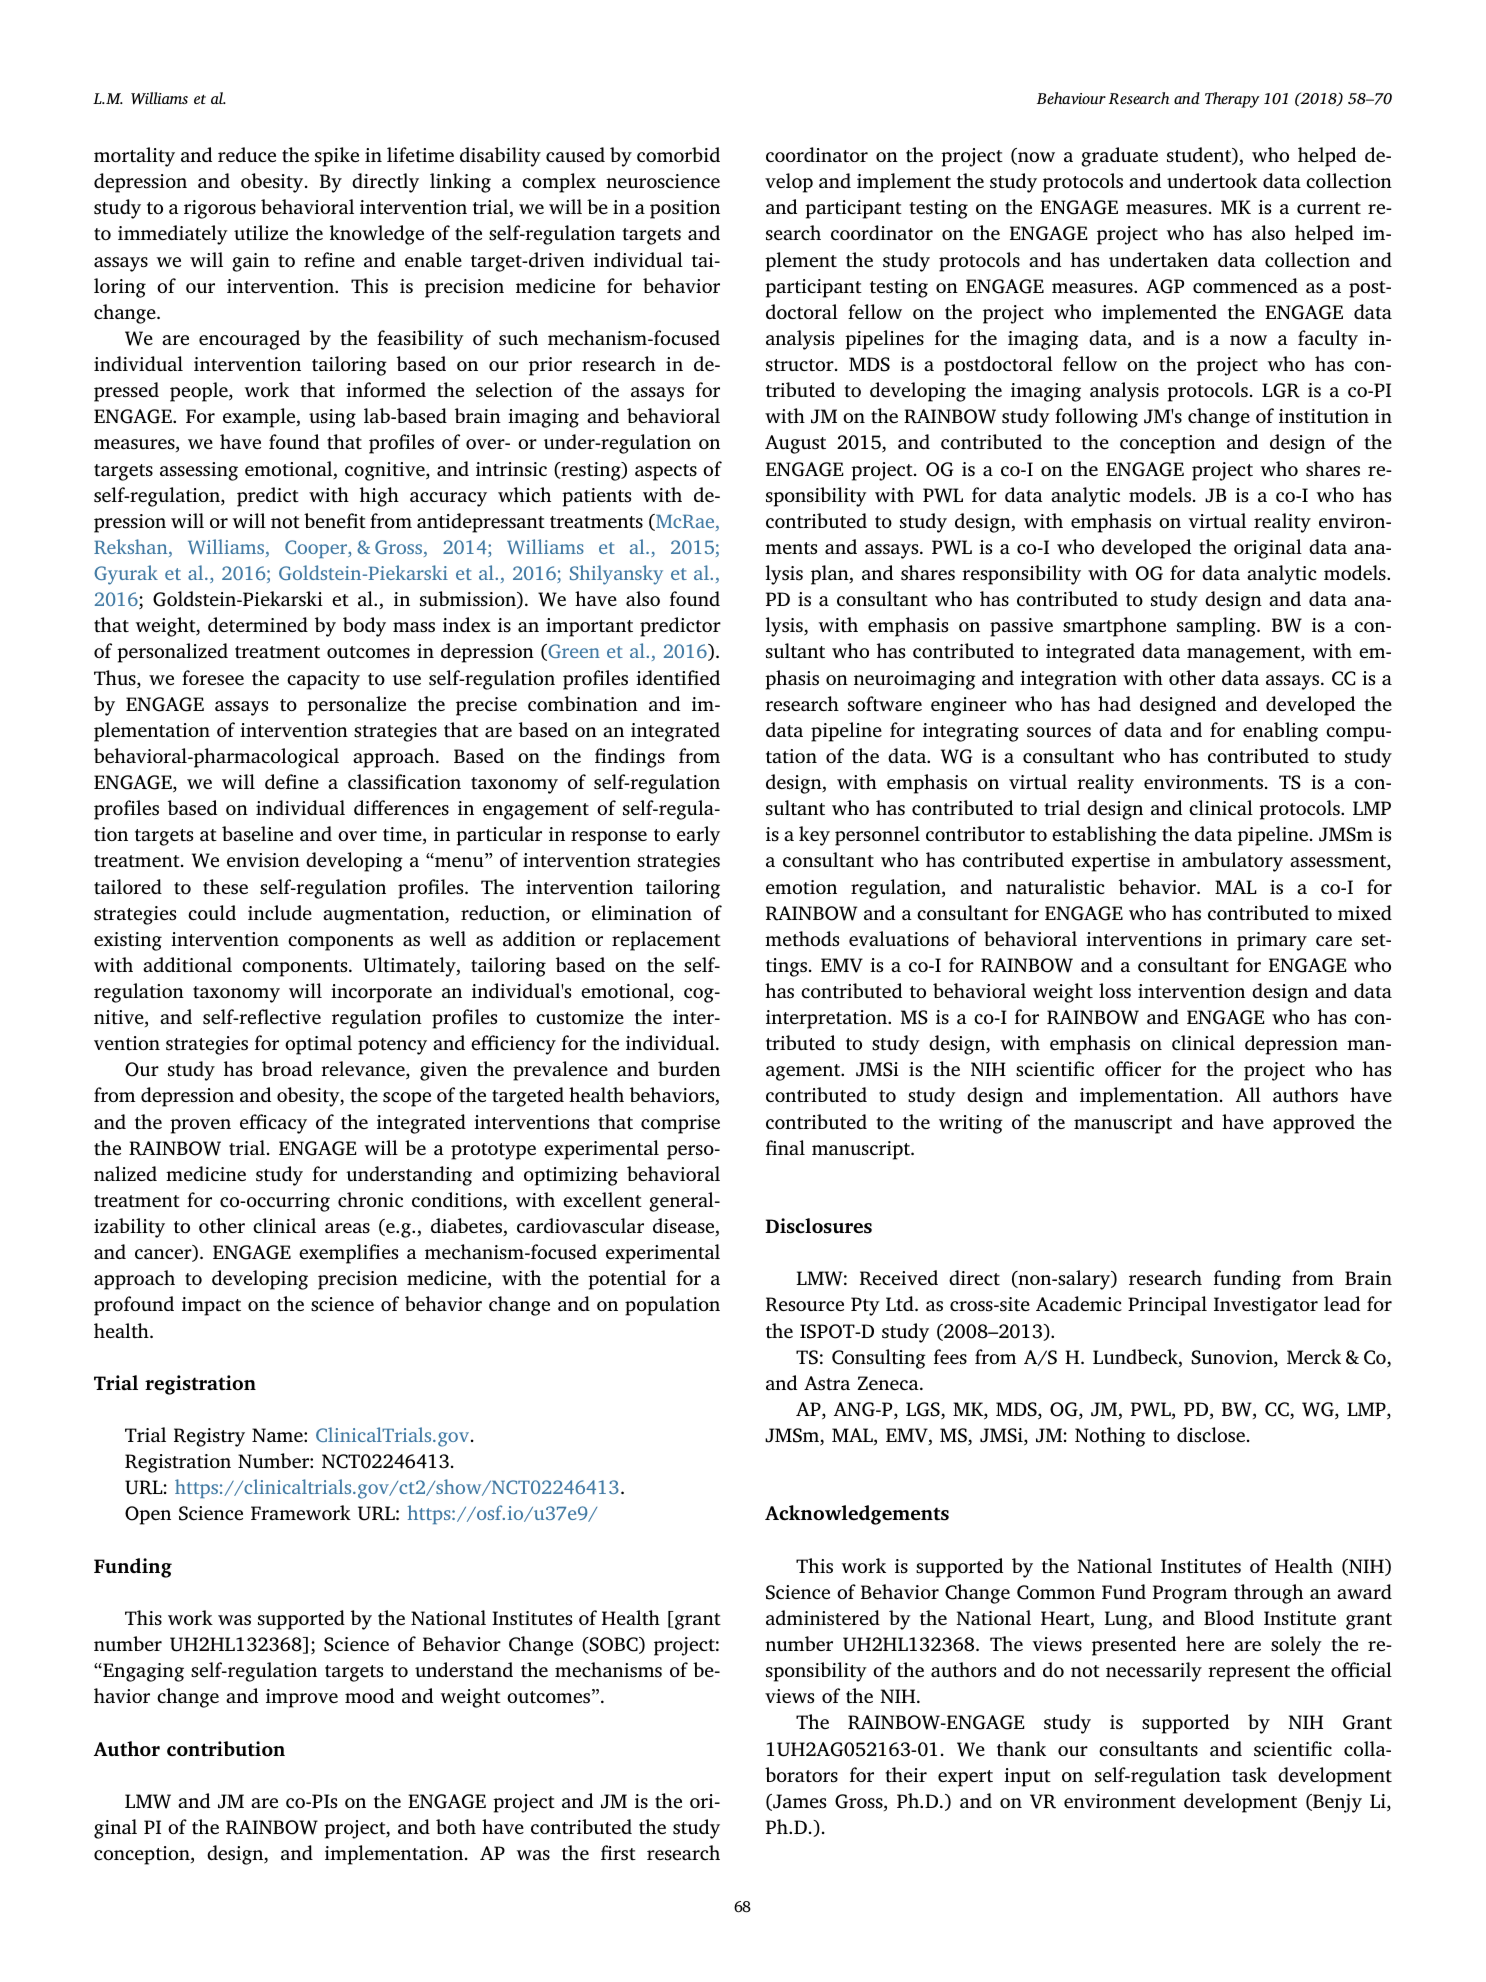 The image size is (1486, 1982). Describe the element at coordinates (885, 704) in the document. I see `software` at that location.
